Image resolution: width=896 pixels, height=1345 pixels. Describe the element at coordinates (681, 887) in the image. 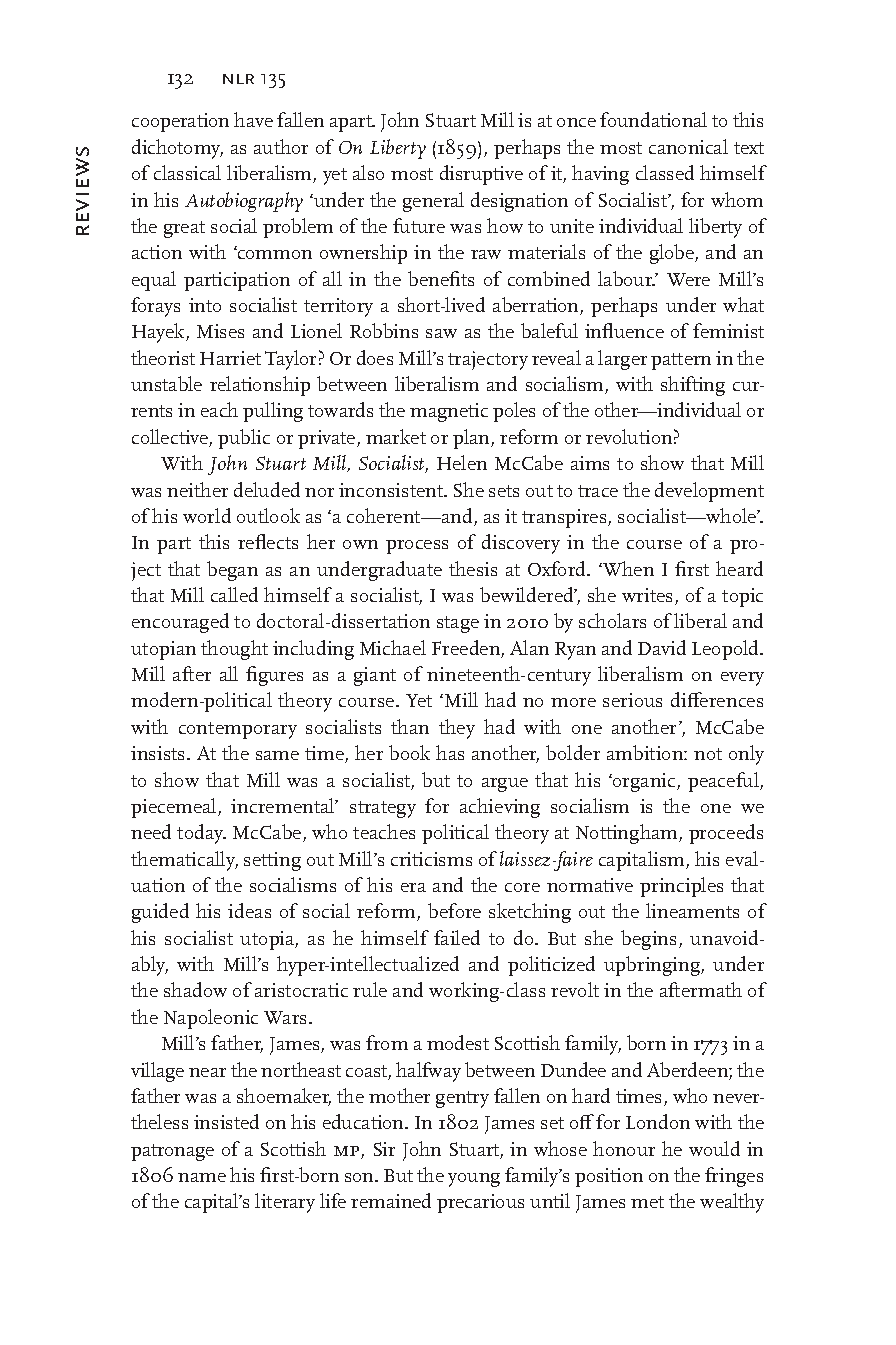

I see `principles` at that location.
